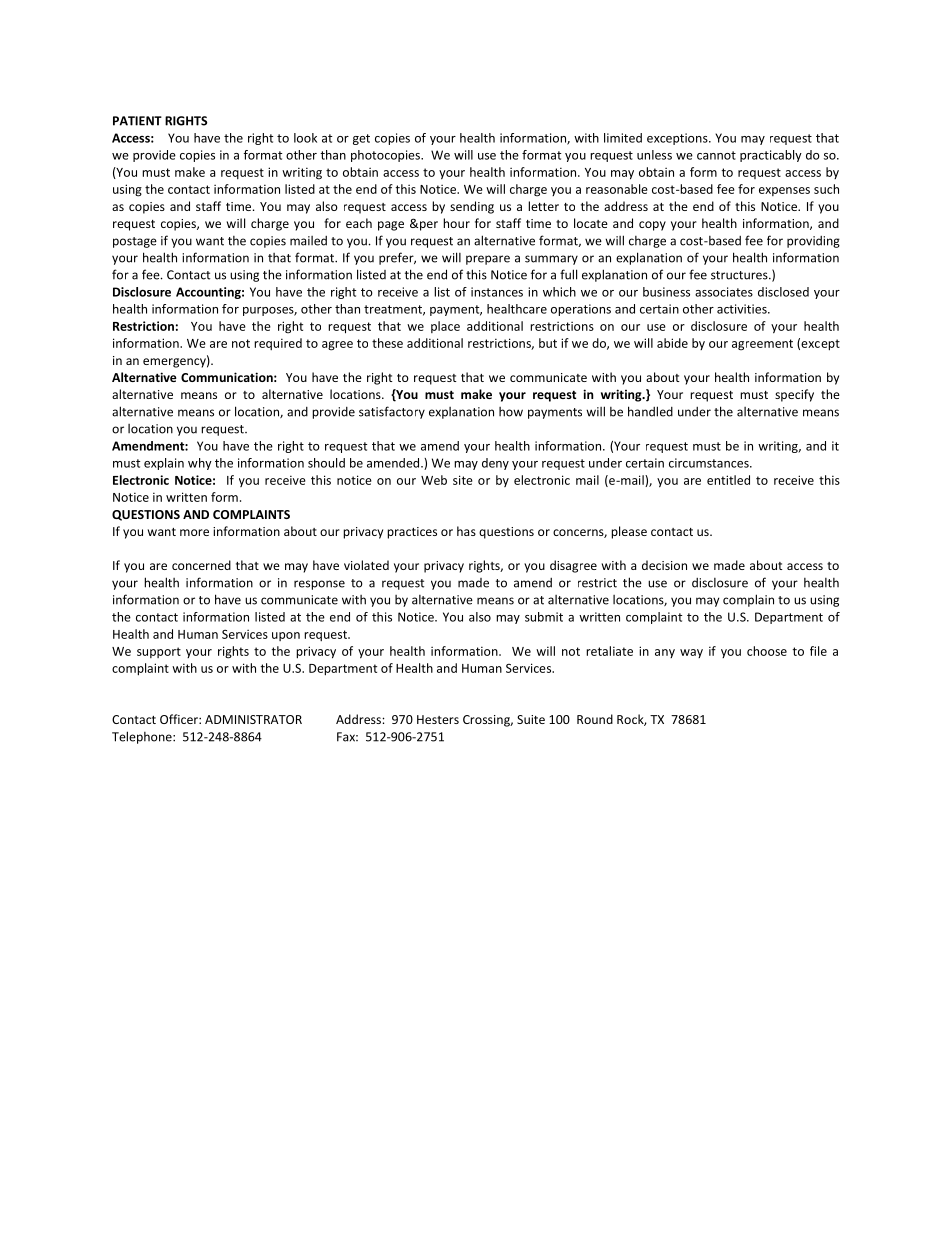 This screenshot has width=952, height=1233. What do you see at coordinates (488, 260) in the screenshot?
I see `prepare` at bounding box center [488, 260].
